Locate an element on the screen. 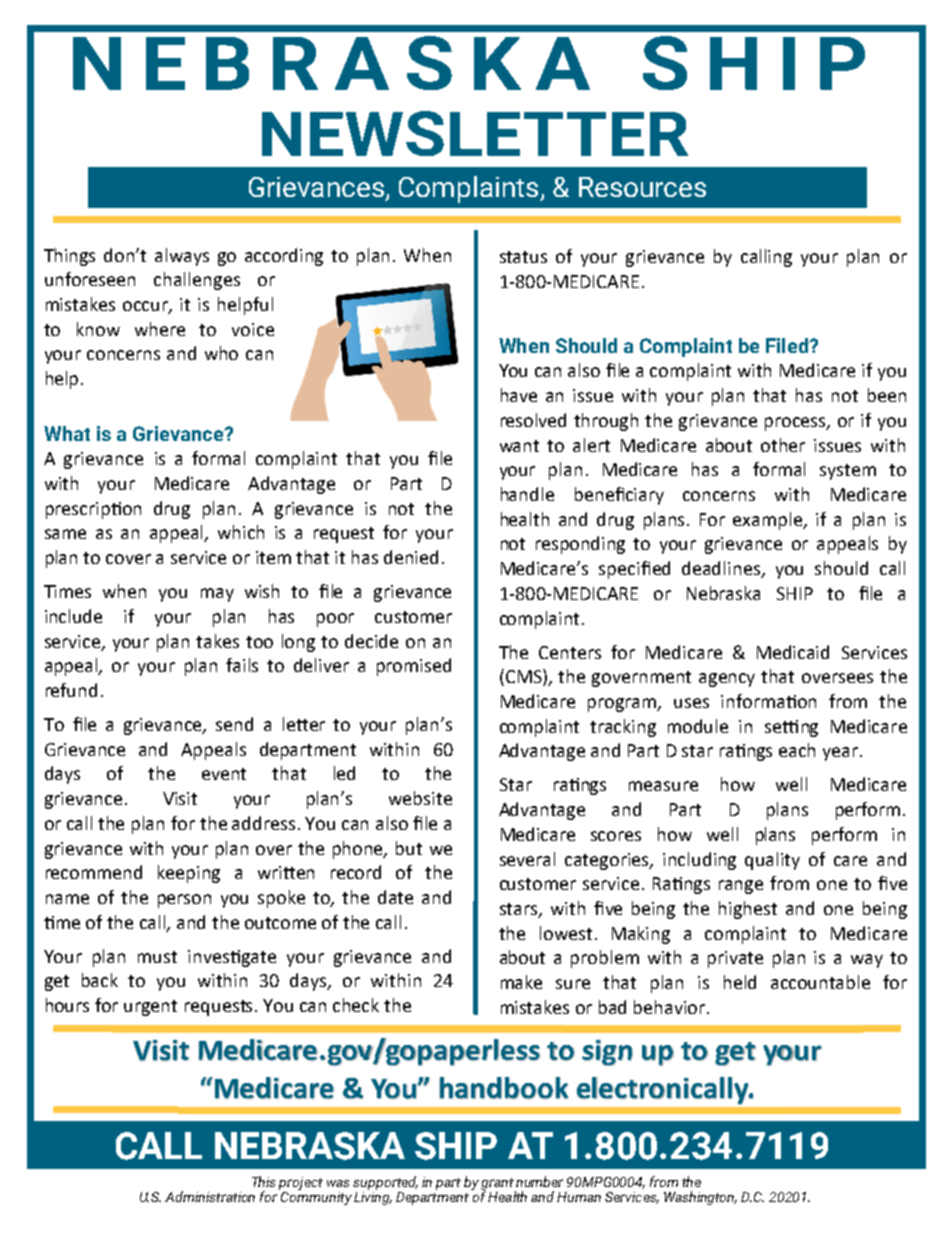 Image resolution: width=952 pixels, height=1233 pixels. Administration is located at coordinates (210, 1196).
